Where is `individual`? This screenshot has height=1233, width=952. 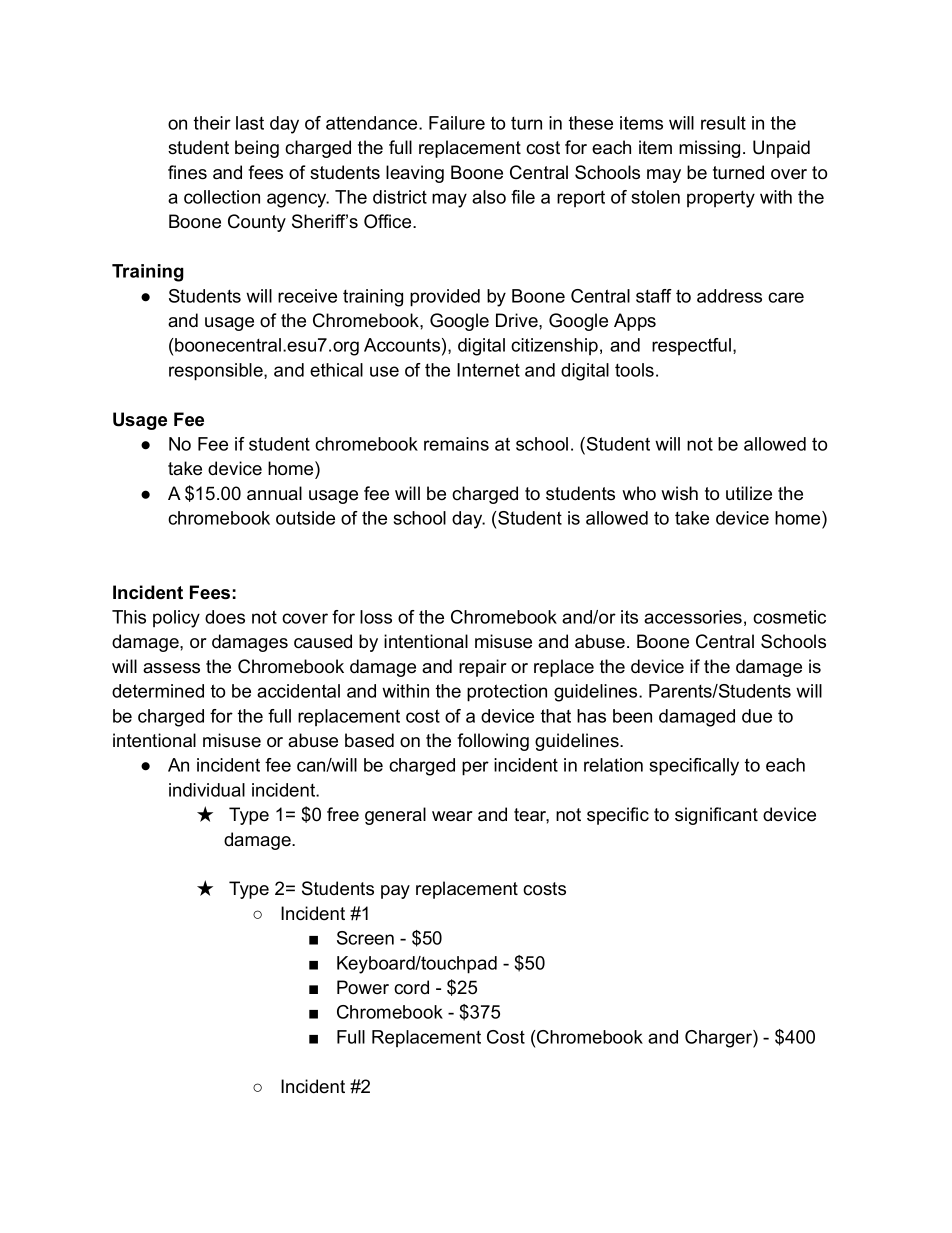
individual is located at coordinates (207, 790).
